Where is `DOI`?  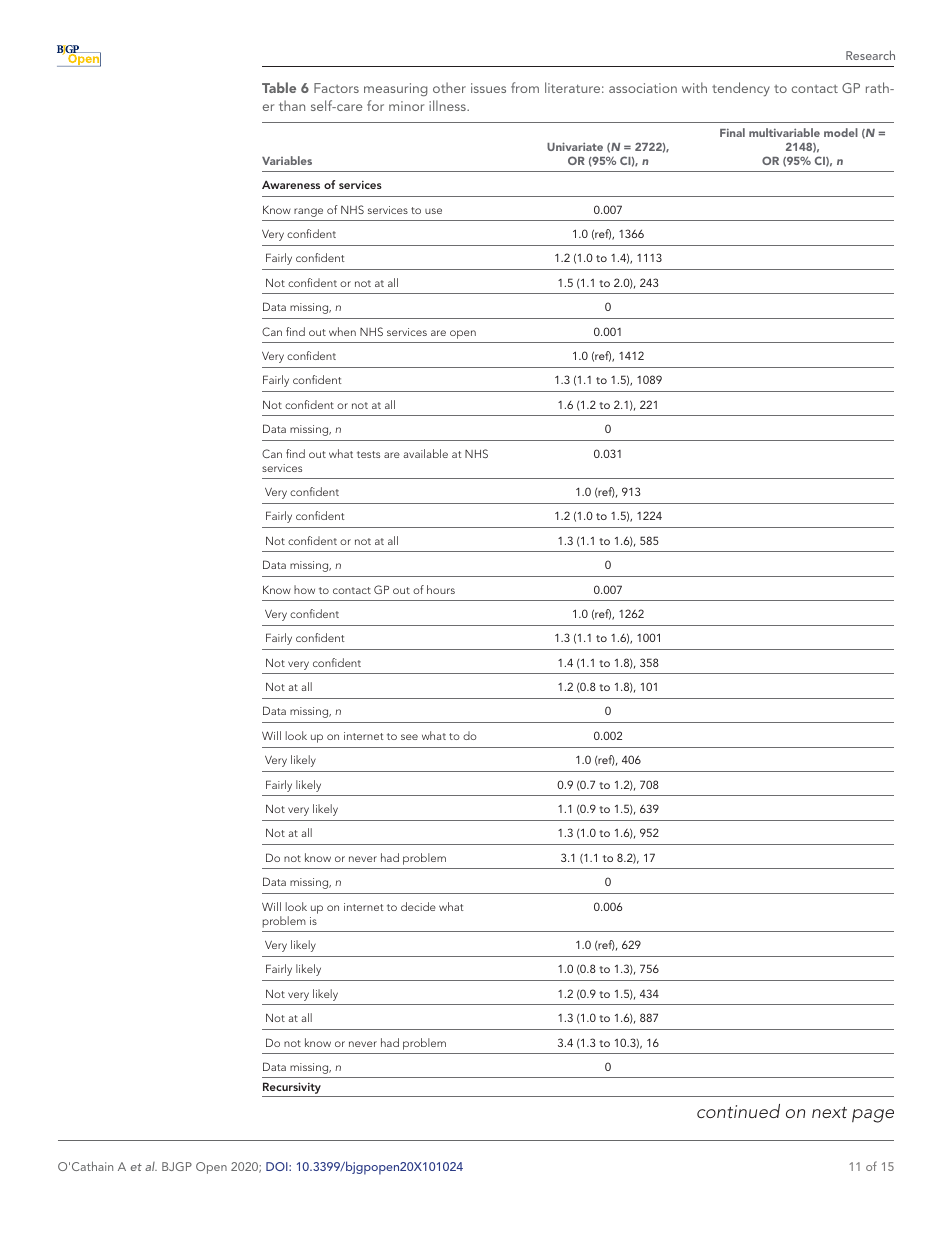 DOI is located at coordinates (278, 1166).
